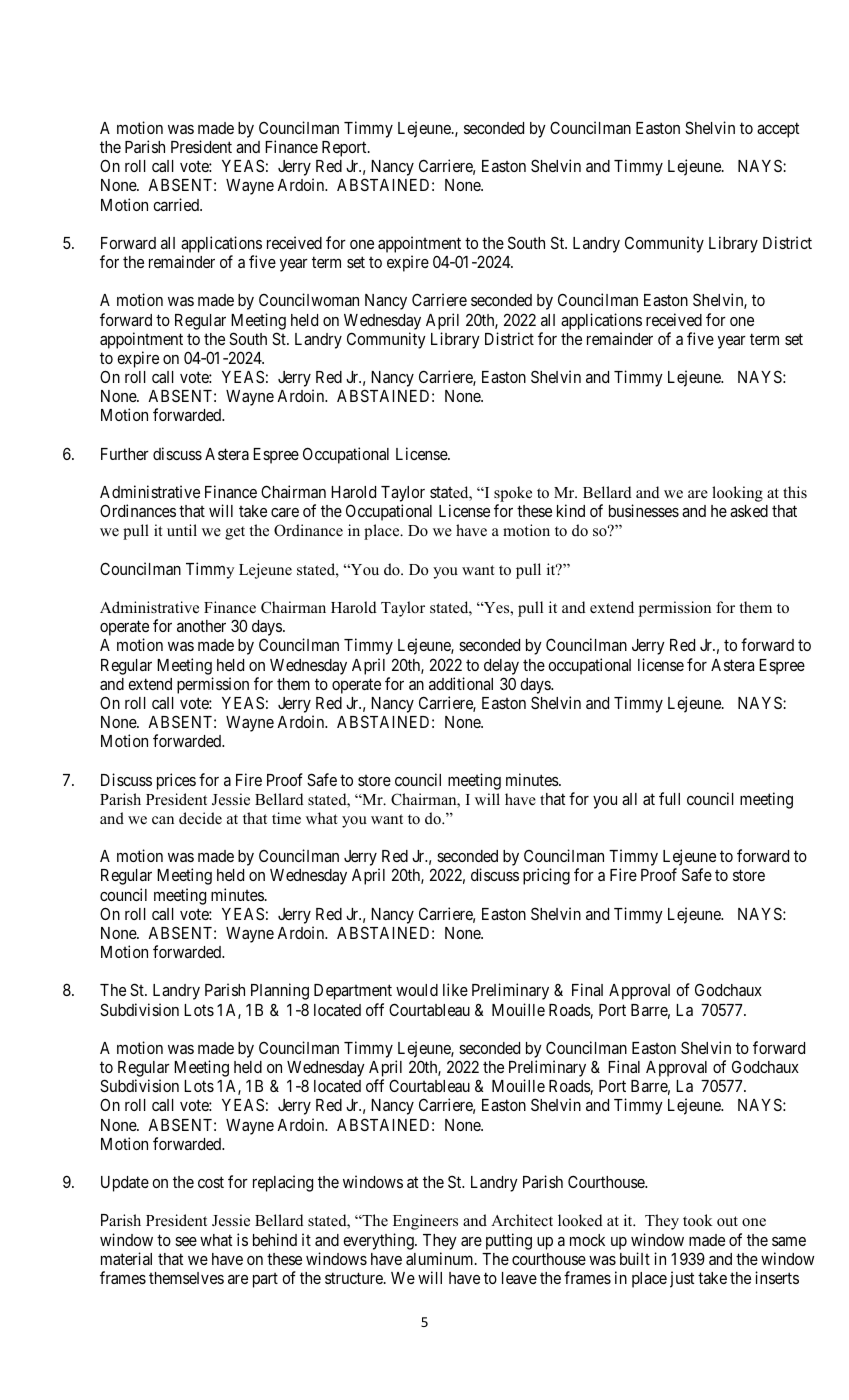 The image size is (849, 1400). Describe the element at coordinates (177, 204) in the screenshot. I see `carried` at that location.
